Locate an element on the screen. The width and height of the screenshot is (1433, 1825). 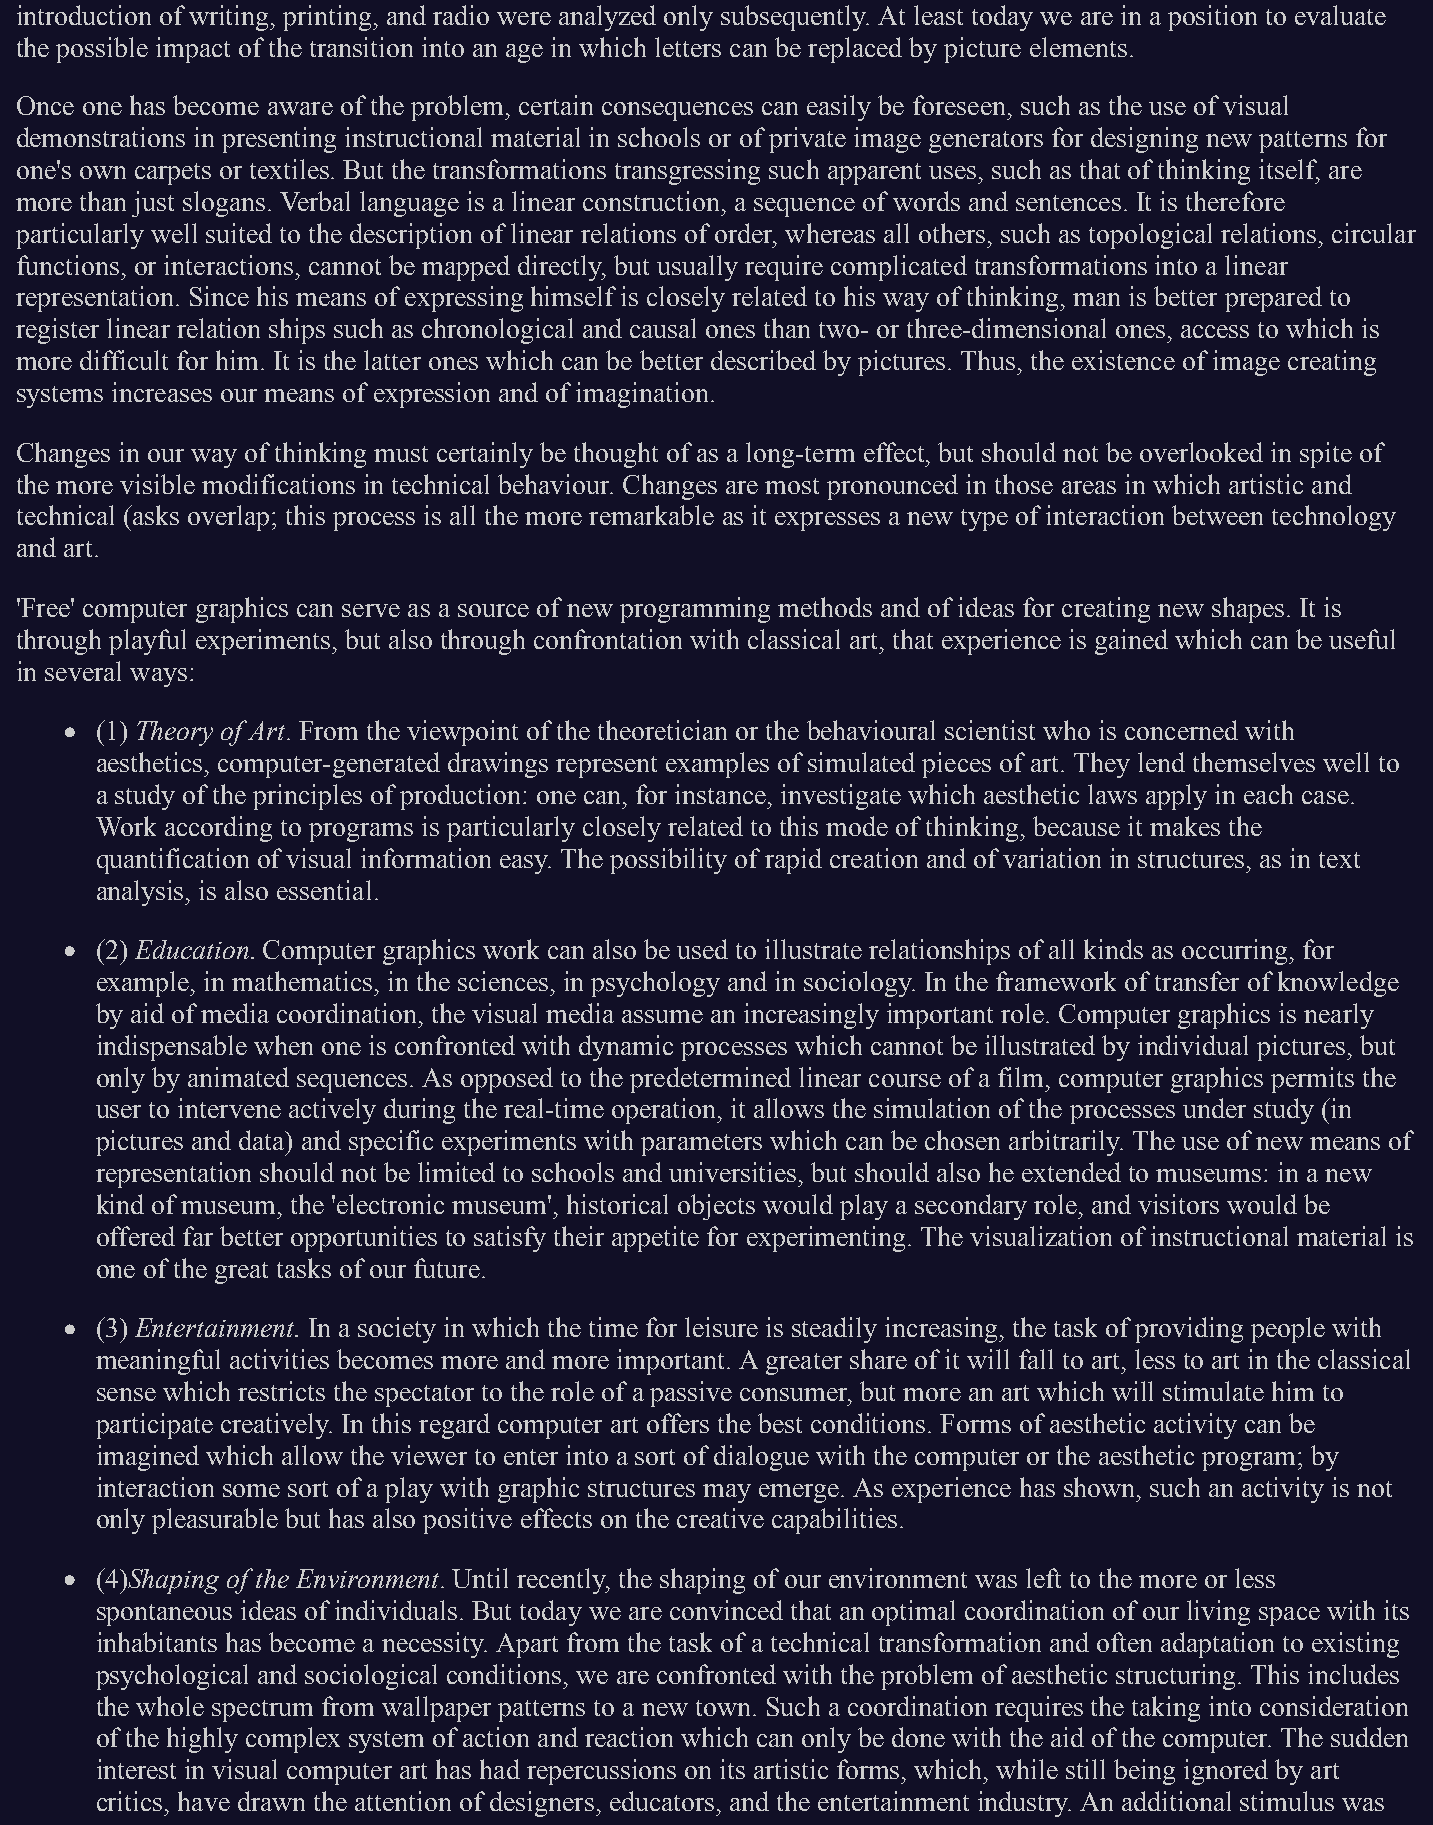
Education is located at coordinates (192, 949).
